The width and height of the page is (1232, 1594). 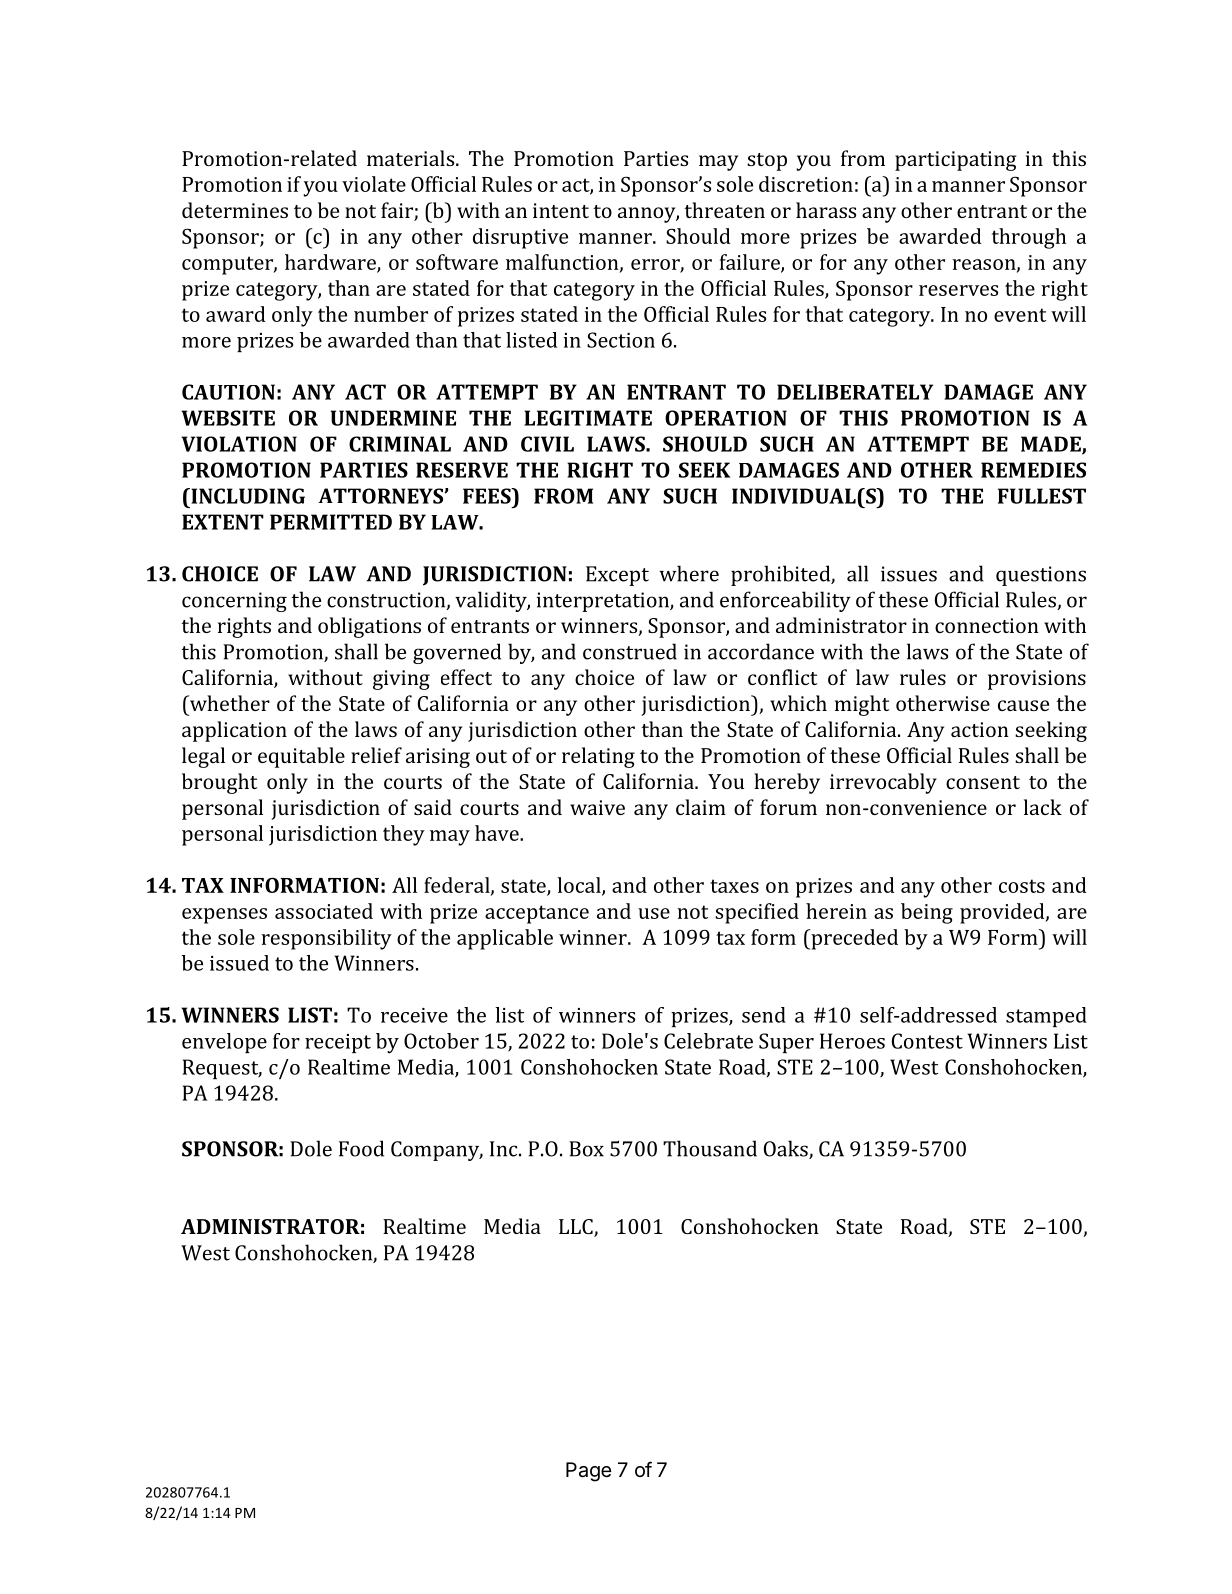 I want to click on being, so click(x=927, y=913).
